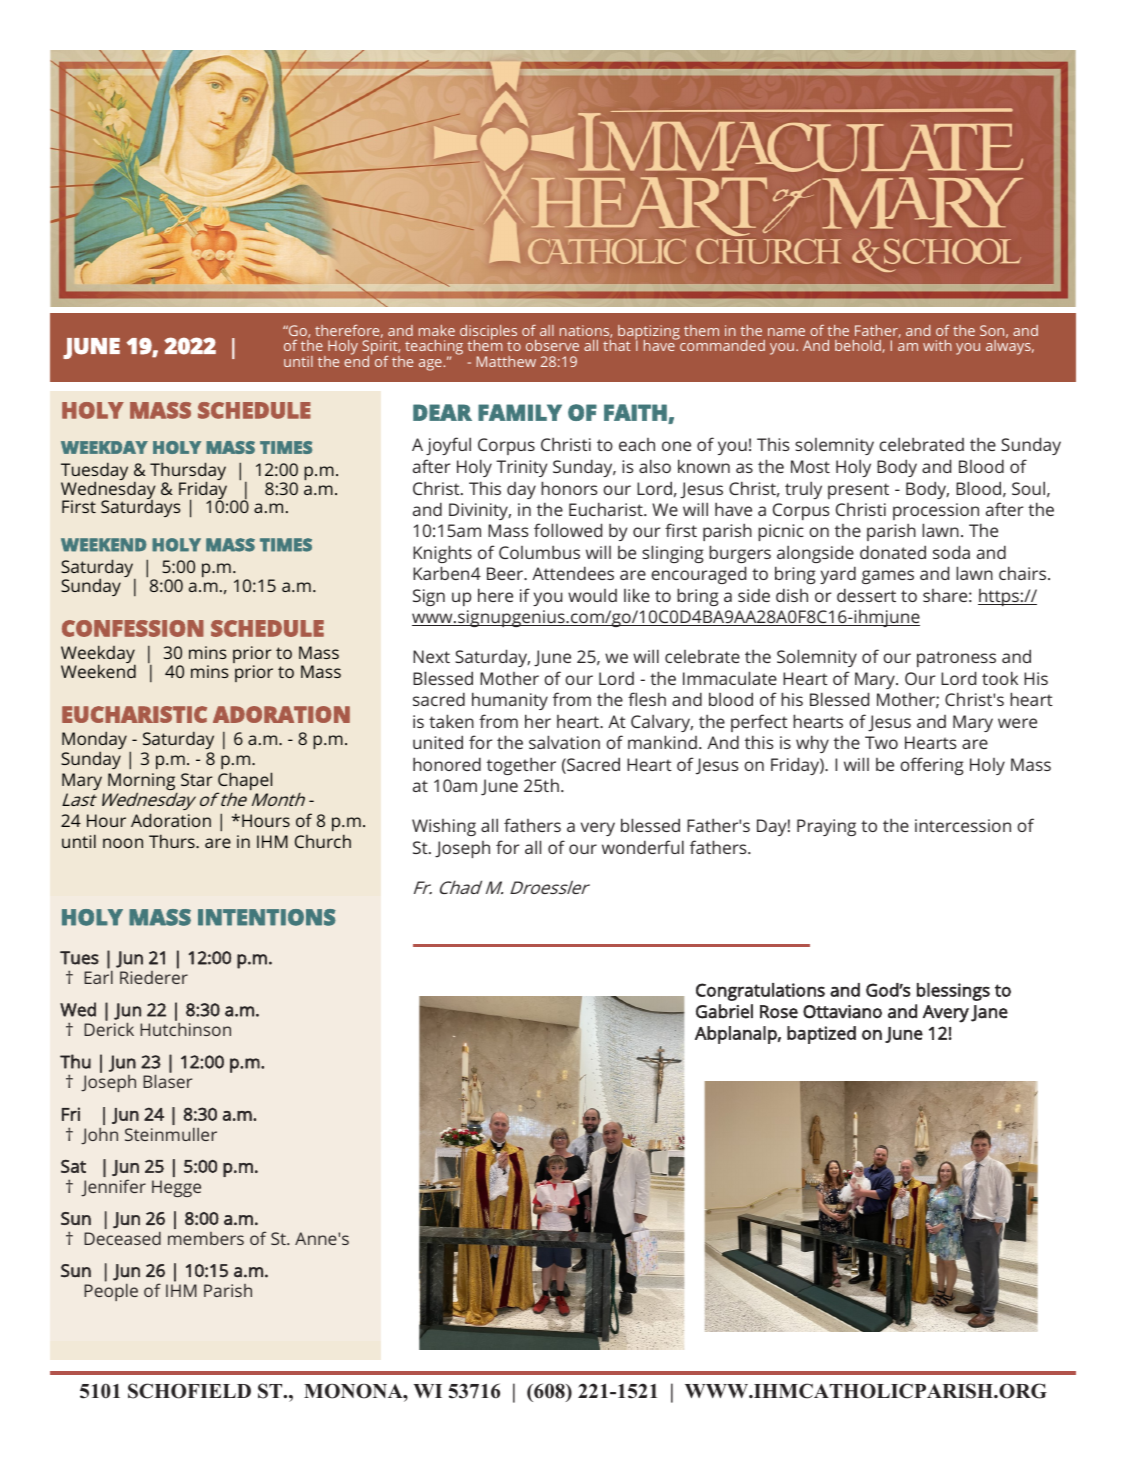  Describe the element at coordinates (437, 330) in the image. I see `make` at that location.
